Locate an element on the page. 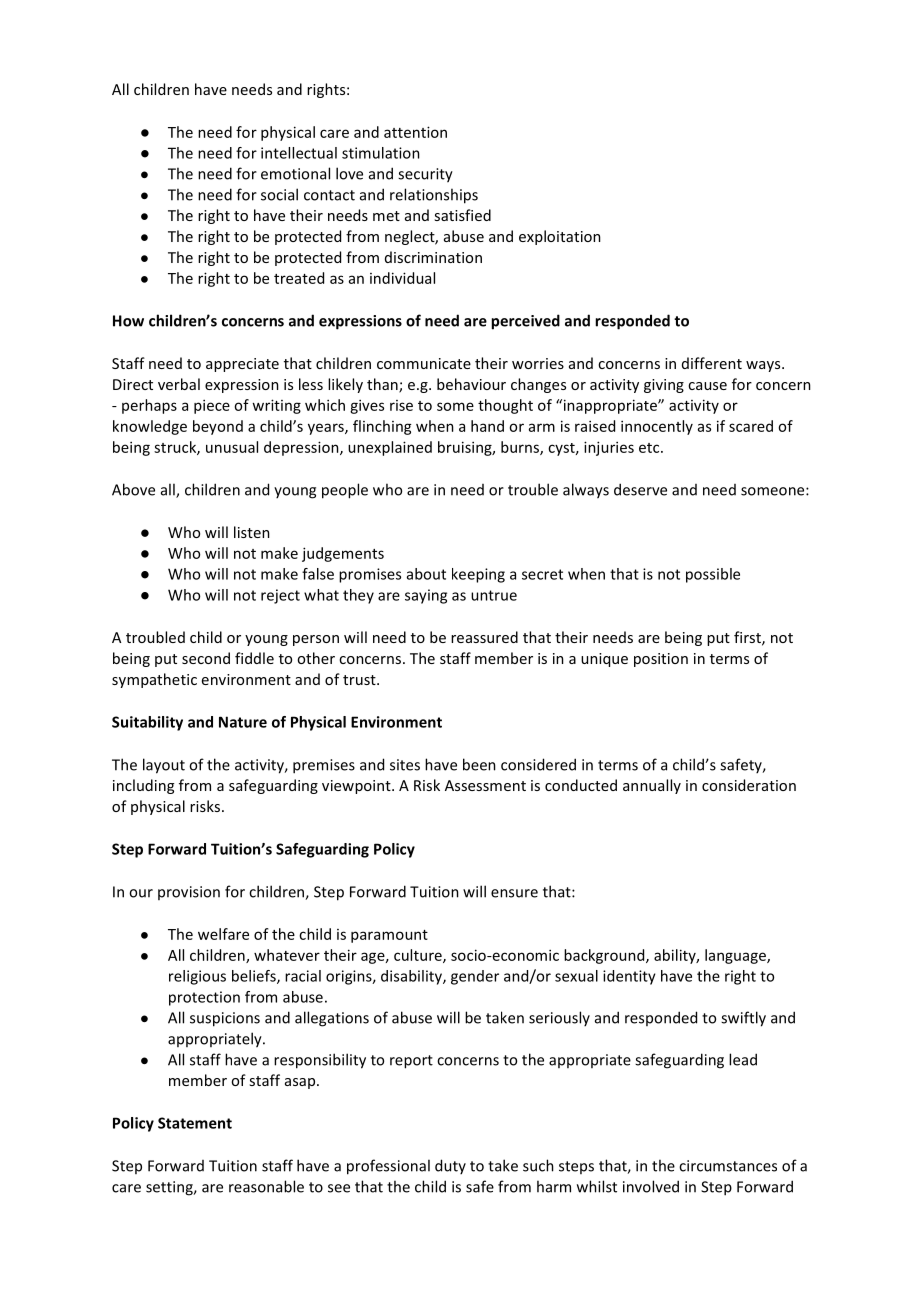 The width and height of the page is (924, 1309). reassured is located at coordinates (484, 637).
